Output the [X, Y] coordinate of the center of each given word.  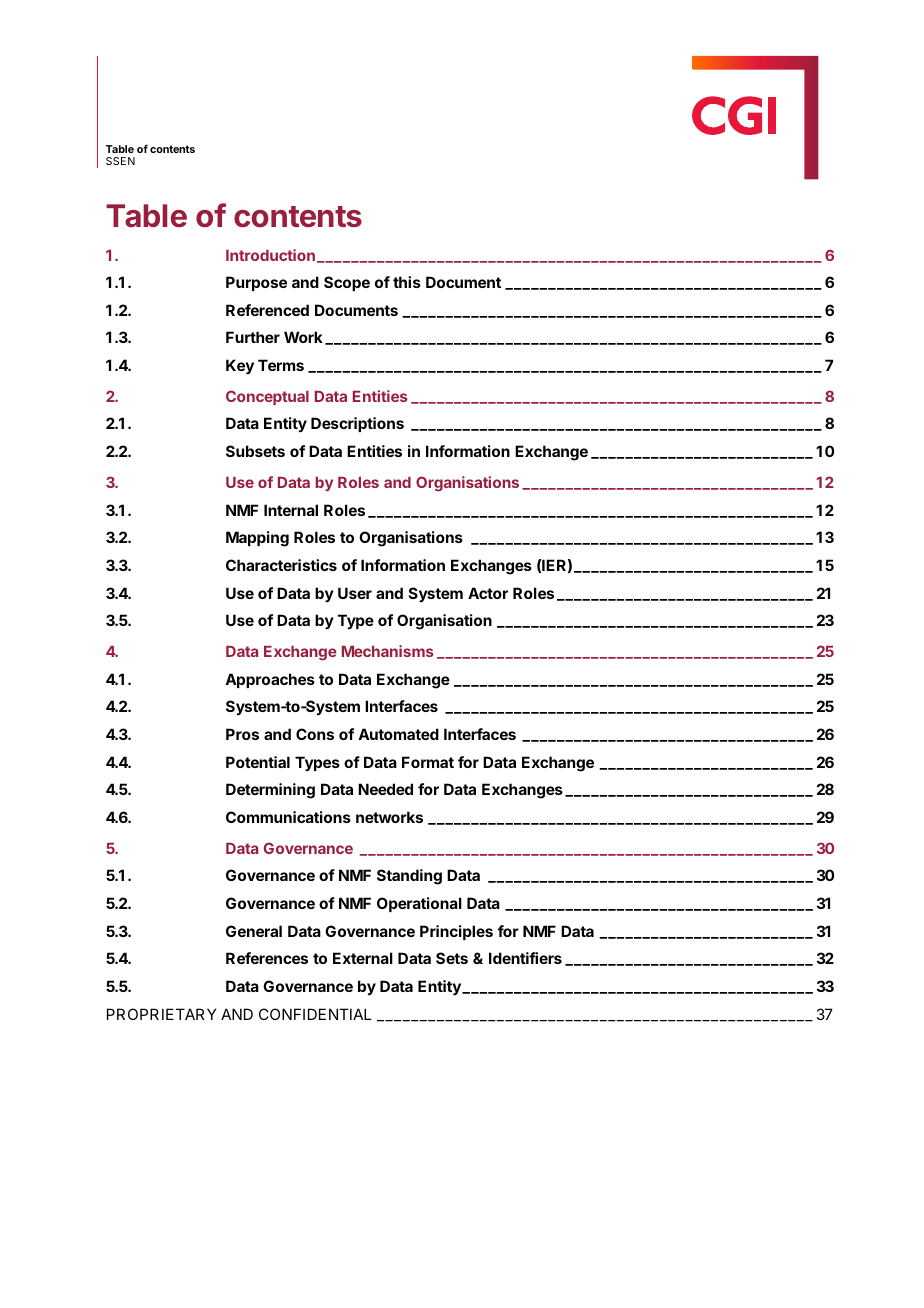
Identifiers [525, 958]
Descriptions [357, 424]
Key [240, 367]
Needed [385, 789]
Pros [242, 734]
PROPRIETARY [161, 1014]
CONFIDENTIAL [315, 1014]
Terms [281, 365]
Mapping [257, 539]
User [355, 593]
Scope [347, 283]
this [407, 282]
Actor [488, 593]
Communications [288, 817]
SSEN [120, 161]
